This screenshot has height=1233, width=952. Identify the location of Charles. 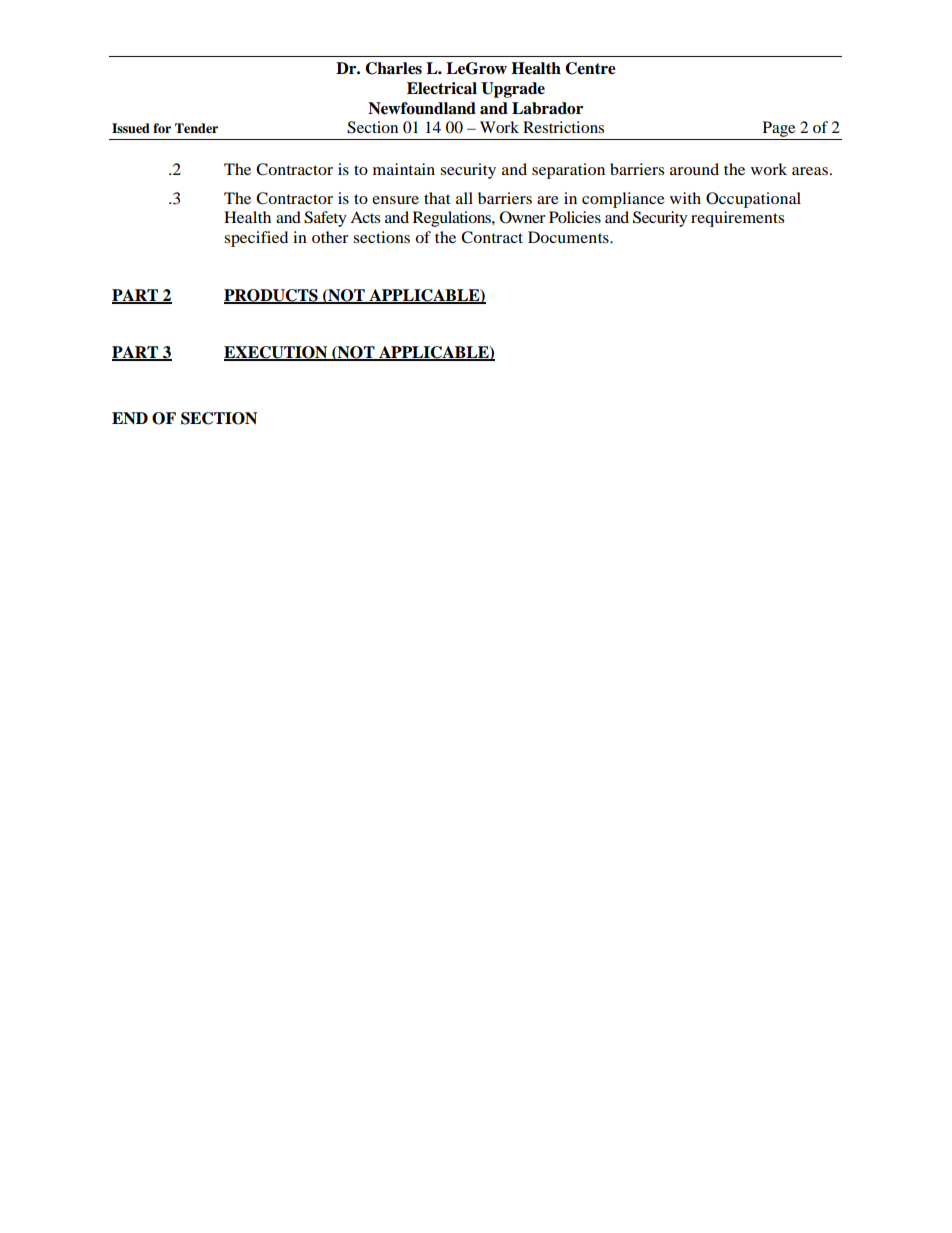
(393, 68).
